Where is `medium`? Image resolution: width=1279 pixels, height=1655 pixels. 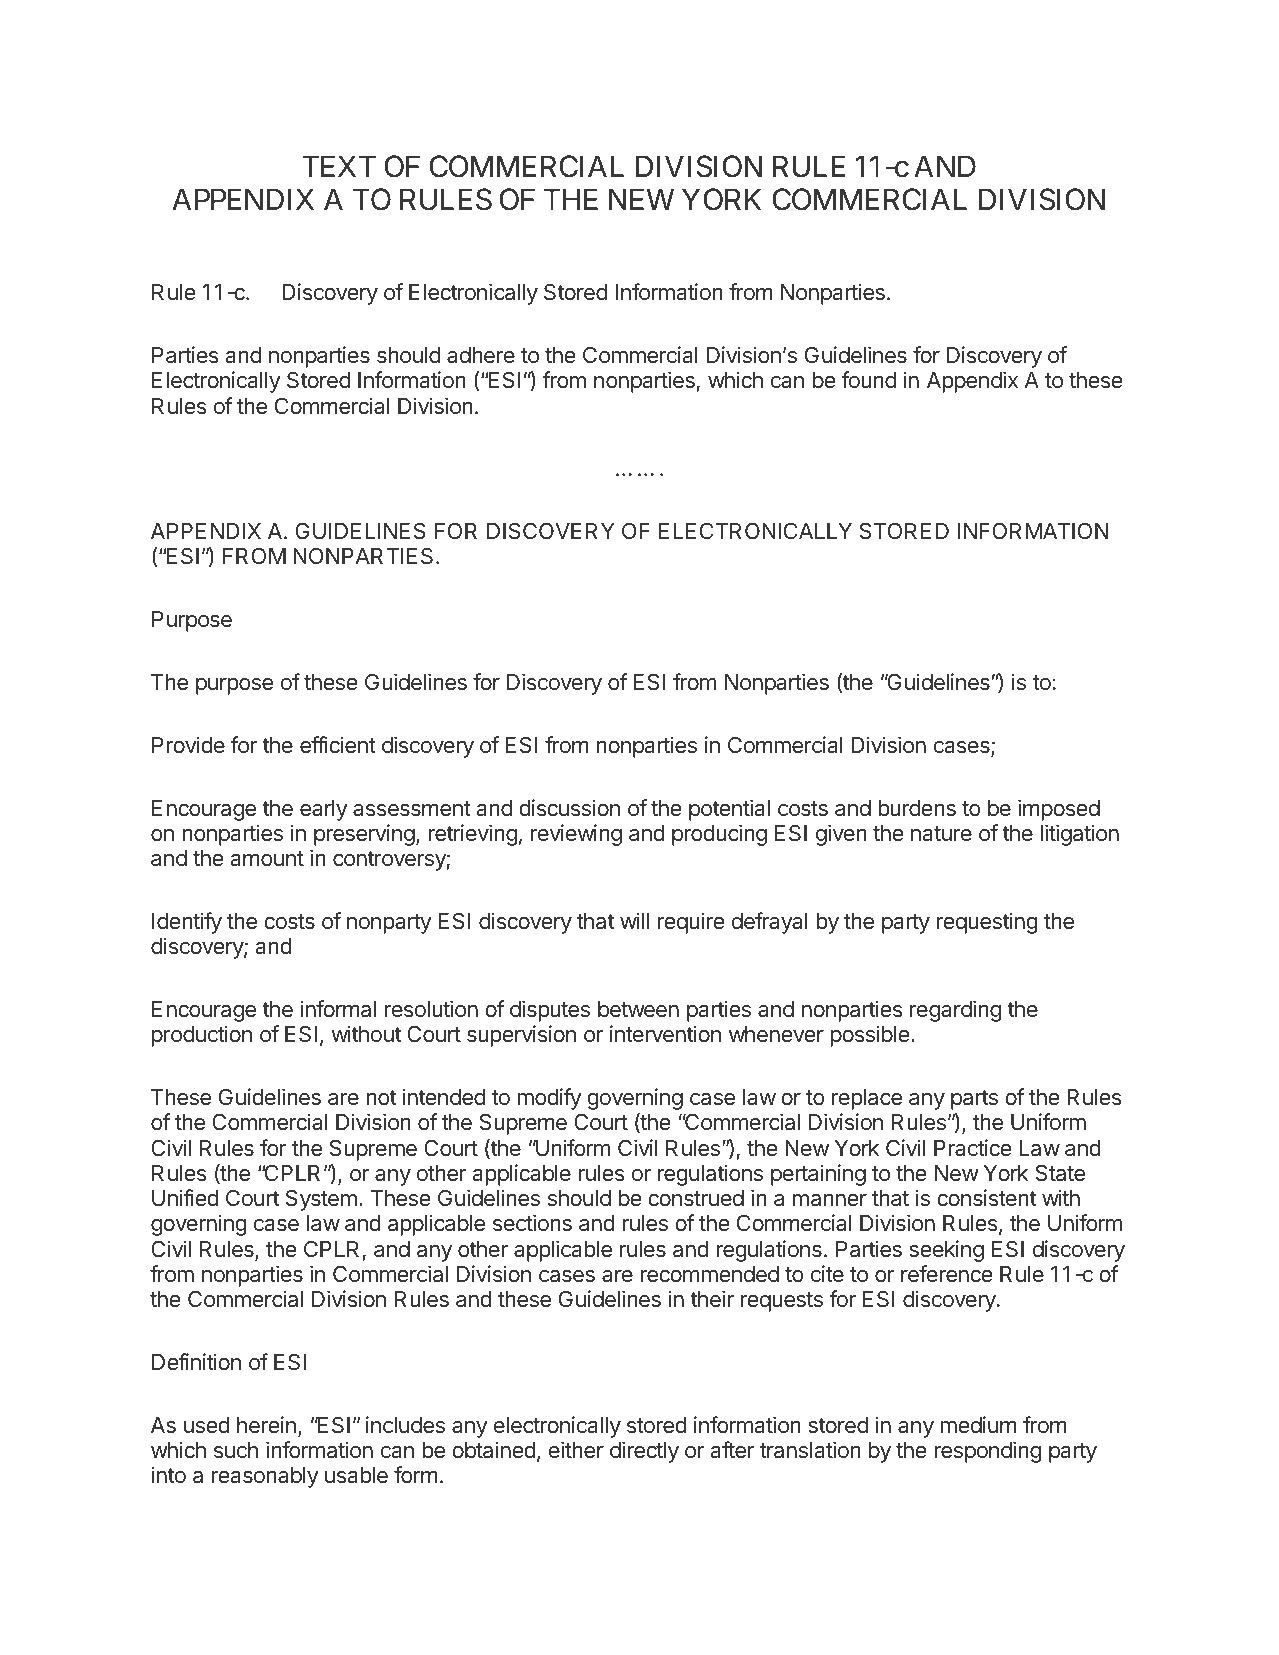 medium is located at coordinates (978, 1425).
